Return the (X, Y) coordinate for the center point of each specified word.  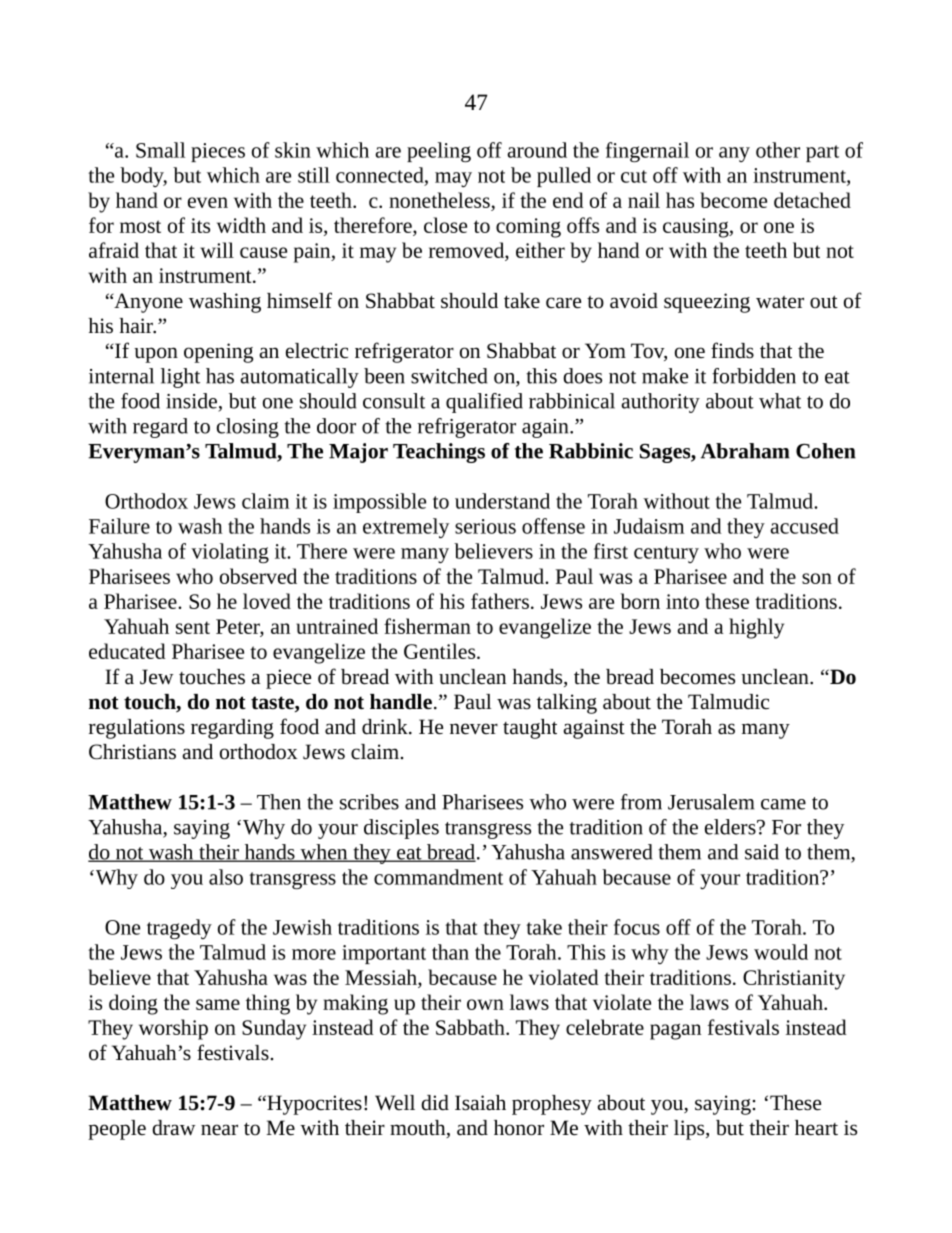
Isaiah (480, 1103)
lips (690, 1130)
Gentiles (441, 651)
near (219, 1129)
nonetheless (439, 200)
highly (756, 628)
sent (193, 627)
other (778, 150)
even (208, 202)
